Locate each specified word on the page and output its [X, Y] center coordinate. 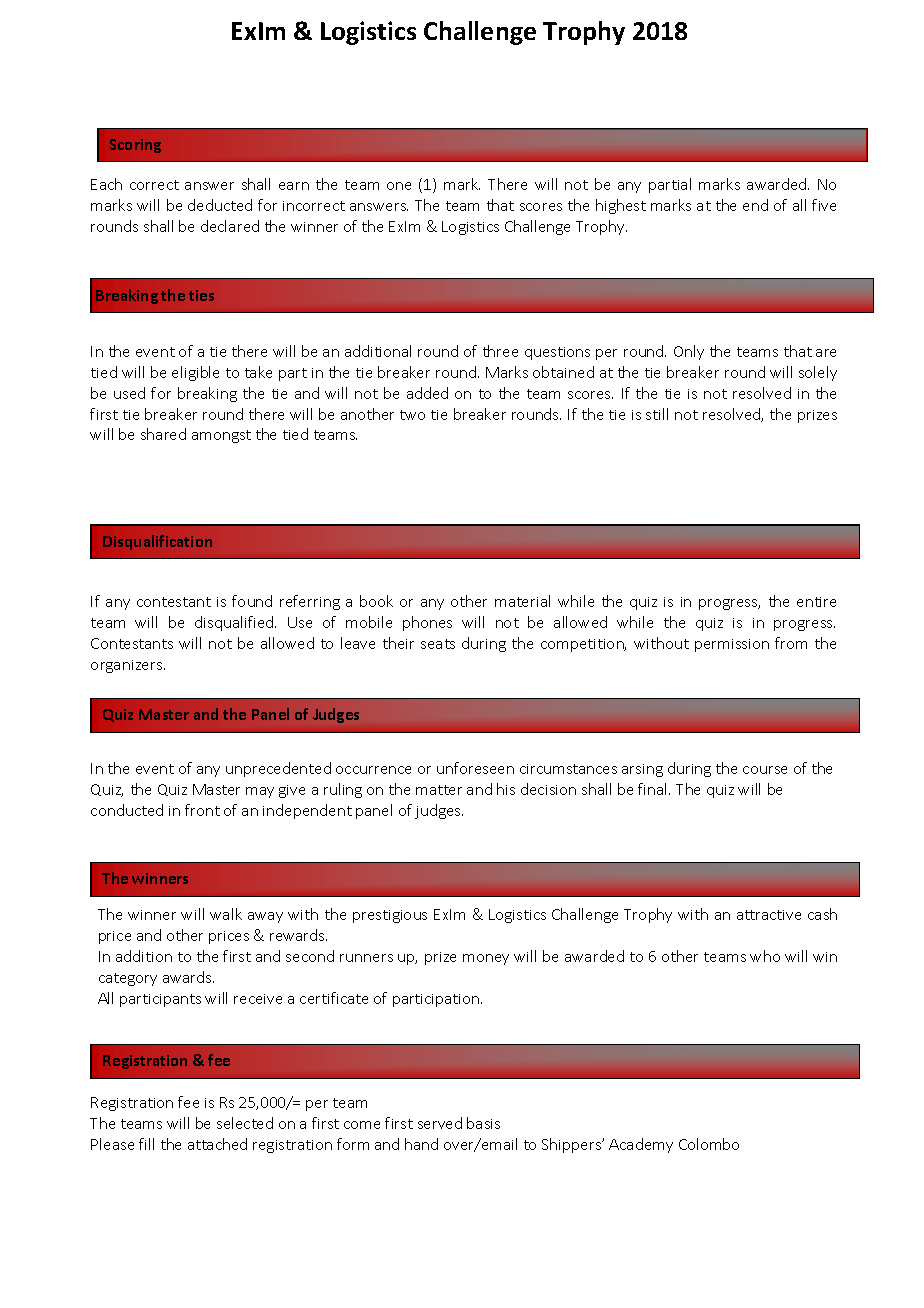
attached [217, 1144]
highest [621, 206]
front [202, 810]
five [824, 205]
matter [439, 790]
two [412, 415]
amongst [221, 436]
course [765, 770]
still [657, 414]
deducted [220, 205]
